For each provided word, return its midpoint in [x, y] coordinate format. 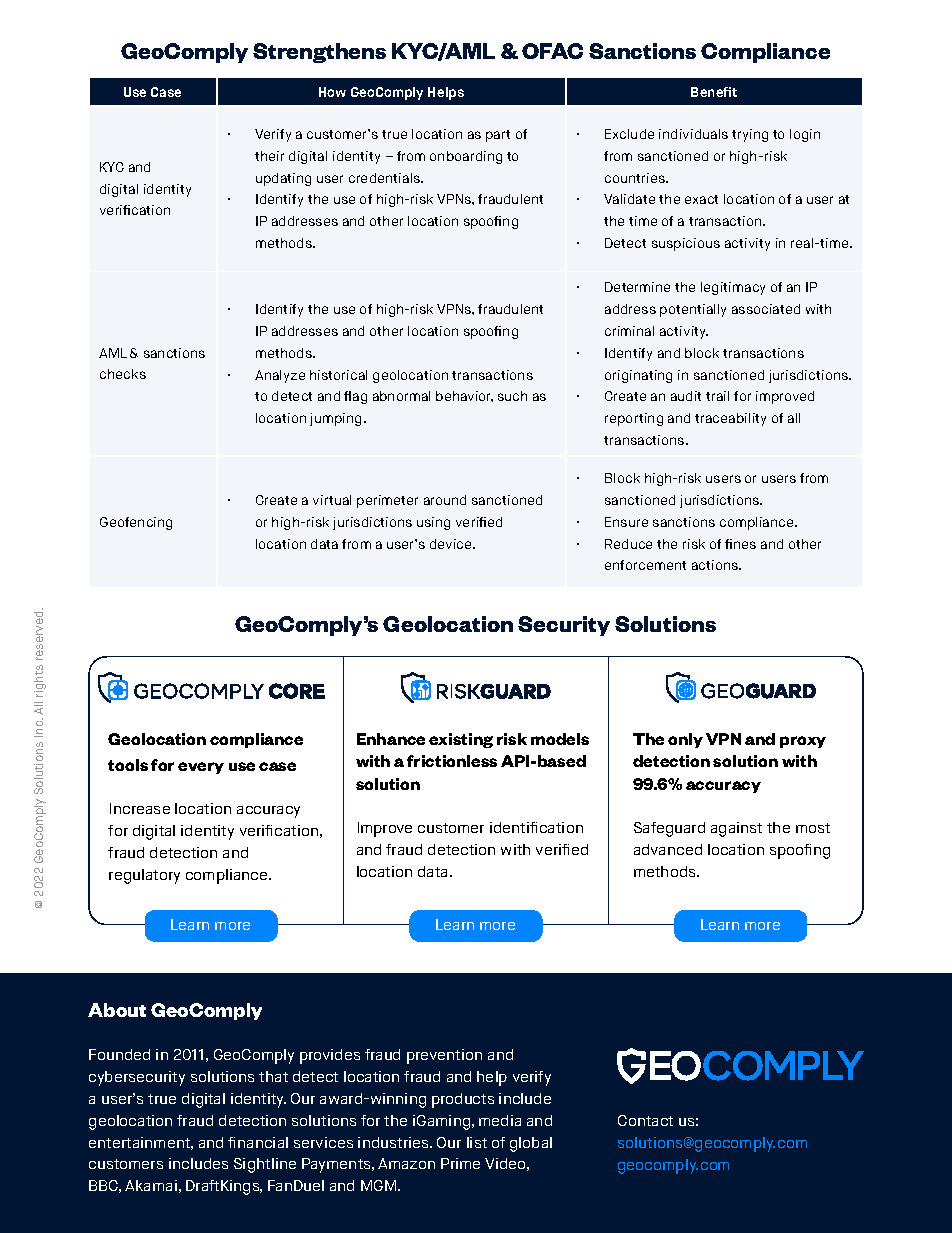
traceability [730, 419]
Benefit [714, 92]
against [736, 829]
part [498, 136]
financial [258, 1142]
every [201, 768]
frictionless [452, 761]
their [269, 156]
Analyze [280, 376]
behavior [464, 396]
